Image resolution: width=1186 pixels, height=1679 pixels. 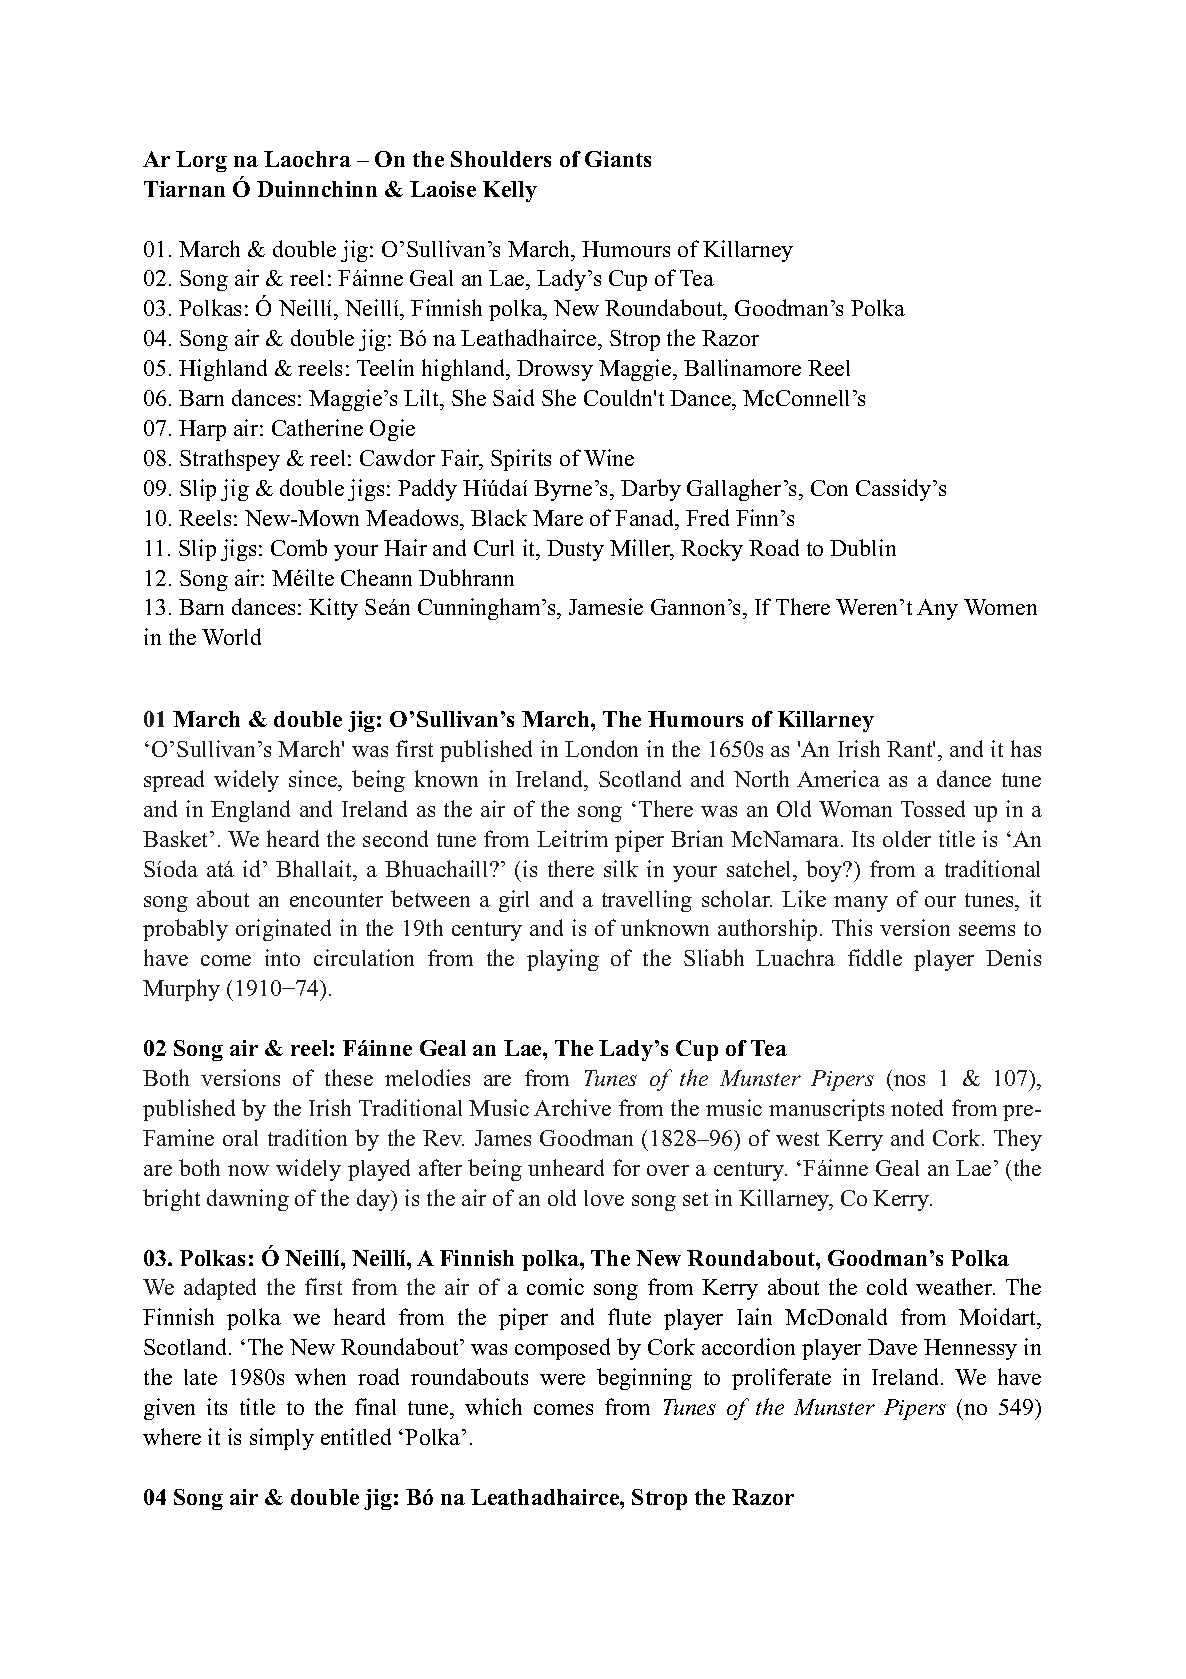 What do you see at coordinates (282, 957) in the screenshot?
I see `into` at bounding box center [282, 957].
